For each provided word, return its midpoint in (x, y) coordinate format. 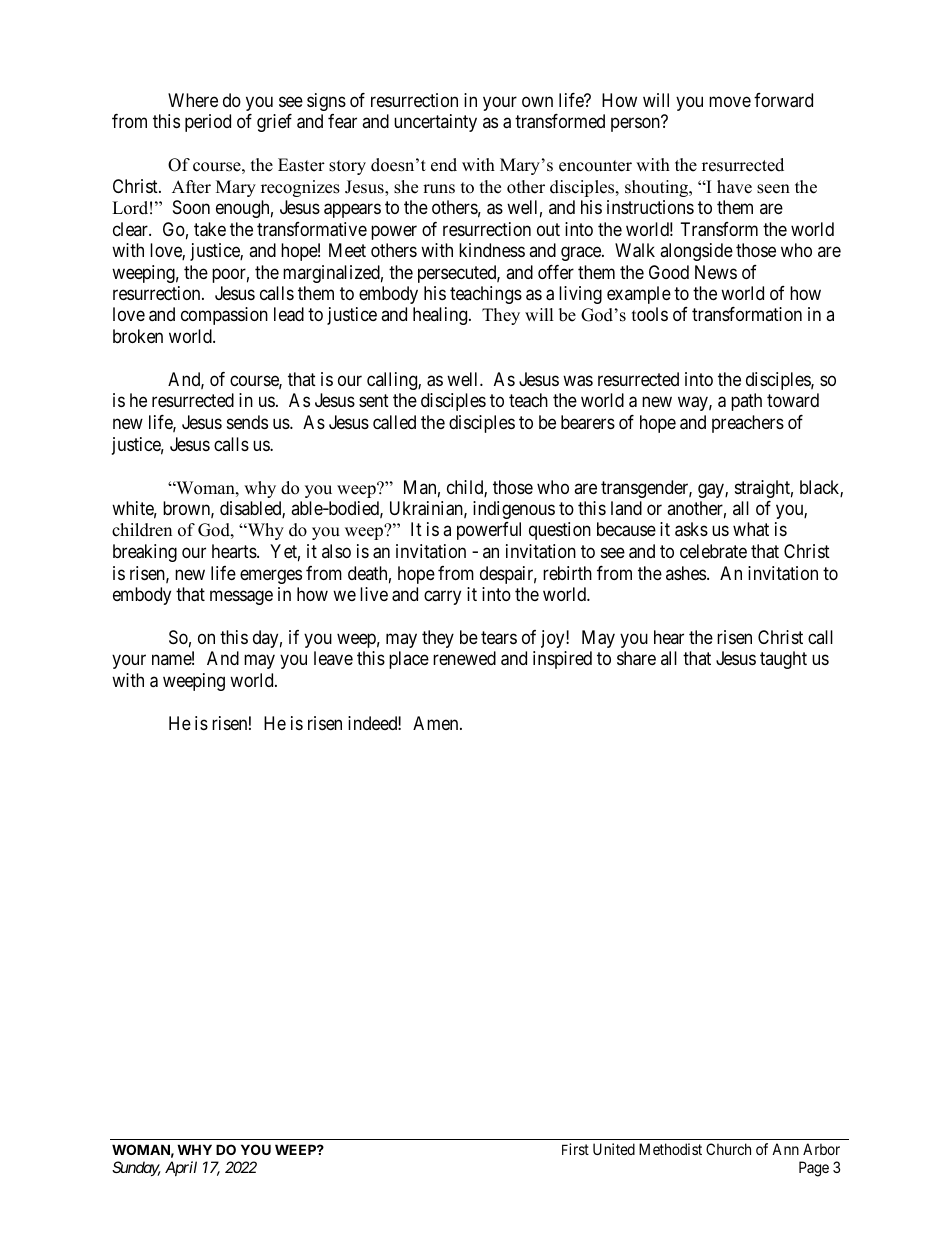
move (730, 101)
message (241, 597)
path (746, 402)
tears (499, 638)
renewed (464, 658)
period (208, 123)
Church (728, 1149)
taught (783, 660)
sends (247, 422)
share (636, 658)
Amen (437, 723)
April (181, 1168)
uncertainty (435, 123)
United (614, 1149)
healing (441, 316)
